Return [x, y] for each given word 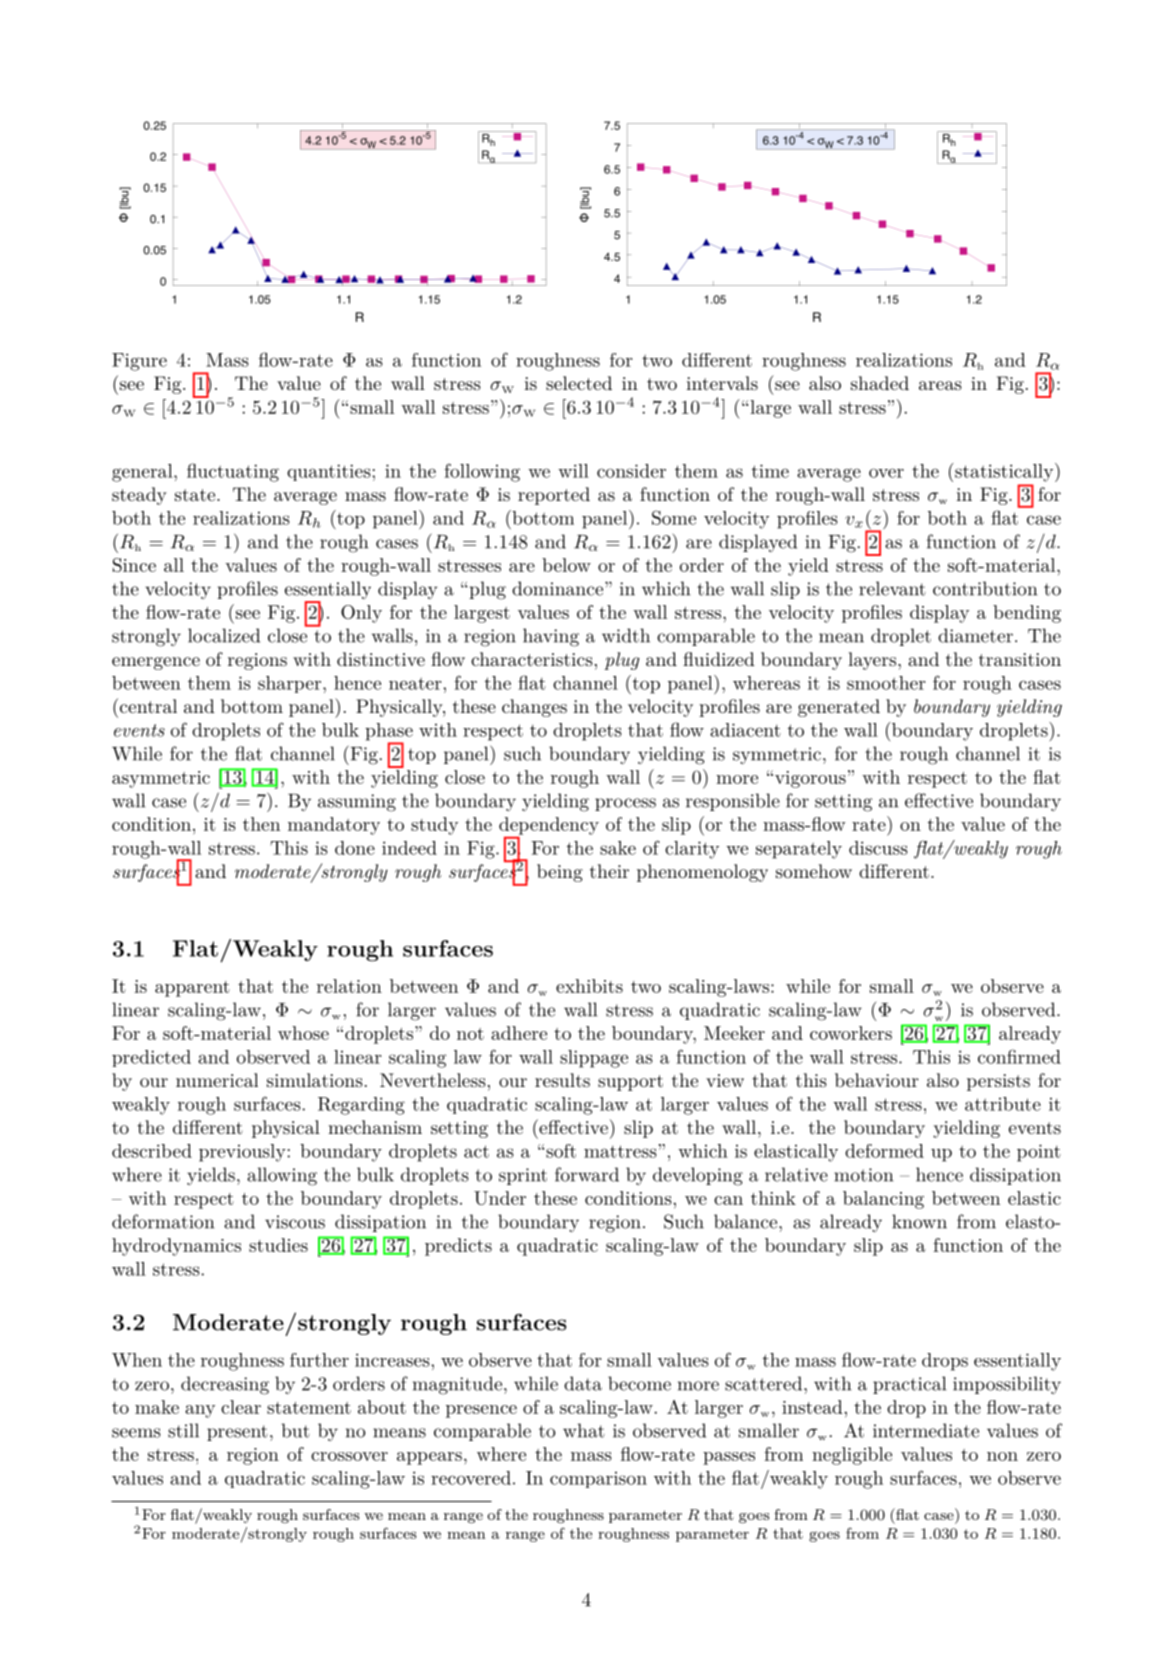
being [560, 873]
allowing [282, 1176]
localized [224, 635]
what [584, 1430]
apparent [192, 989]
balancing [883, 1200]
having [551, 637]
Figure [139, 362]
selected [579, 383]
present [237, 1433]
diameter [975, 635]
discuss [878, 848]
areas [940, 385]
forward [587, 1174]
